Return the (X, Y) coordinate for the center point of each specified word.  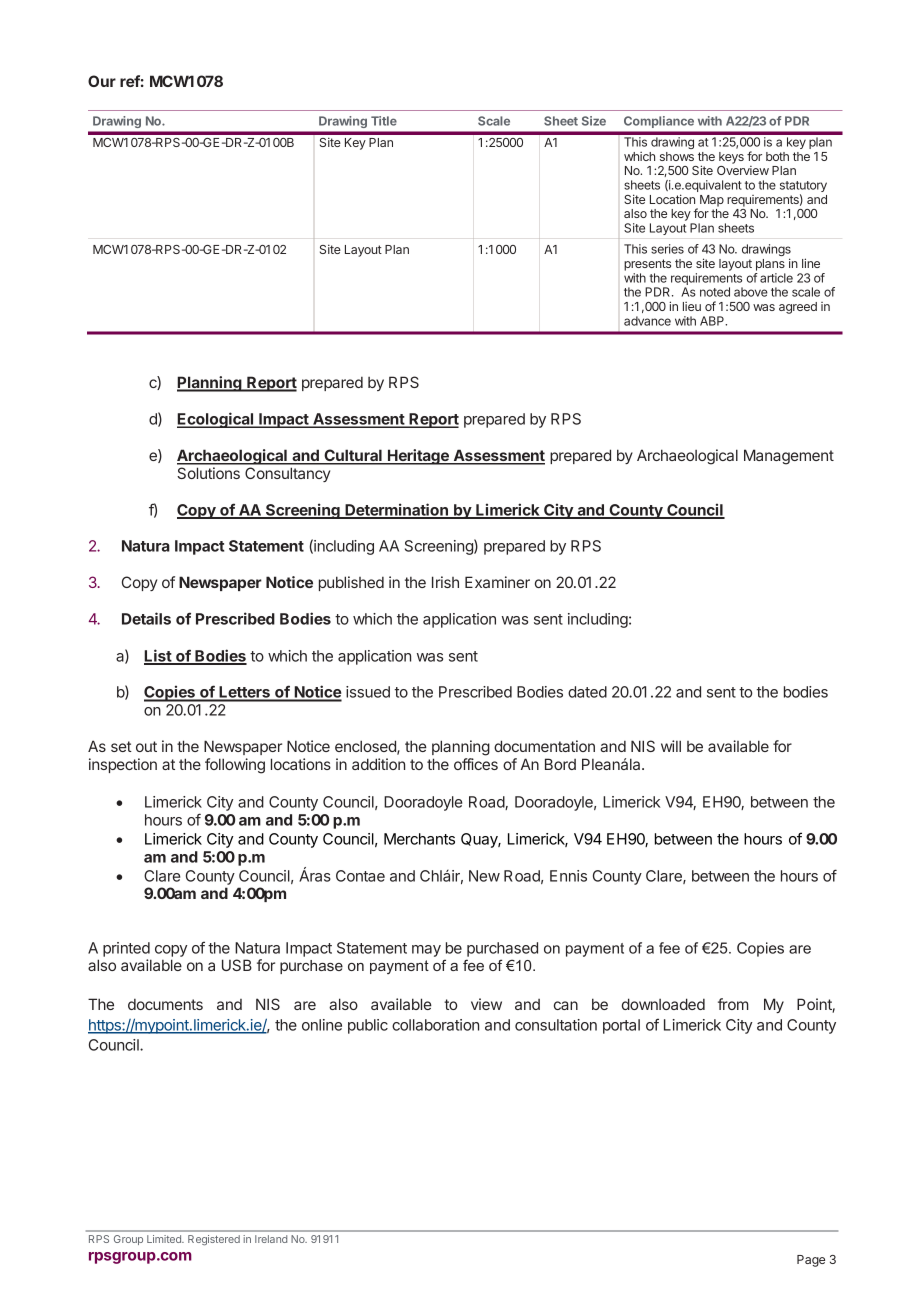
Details (146, 618)
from (733, 1004)
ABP (713, 321)
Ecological (216, 420)
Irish (445, 582)
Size (594, 121)
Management (789, 457)
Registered (214, 1240)
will (671, 746)
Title (384, 121)
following (235, 766)
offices (476, 764)
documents (165, 1004)
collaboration (435, 1025)
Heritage (418, 457)
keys (731, 158)
